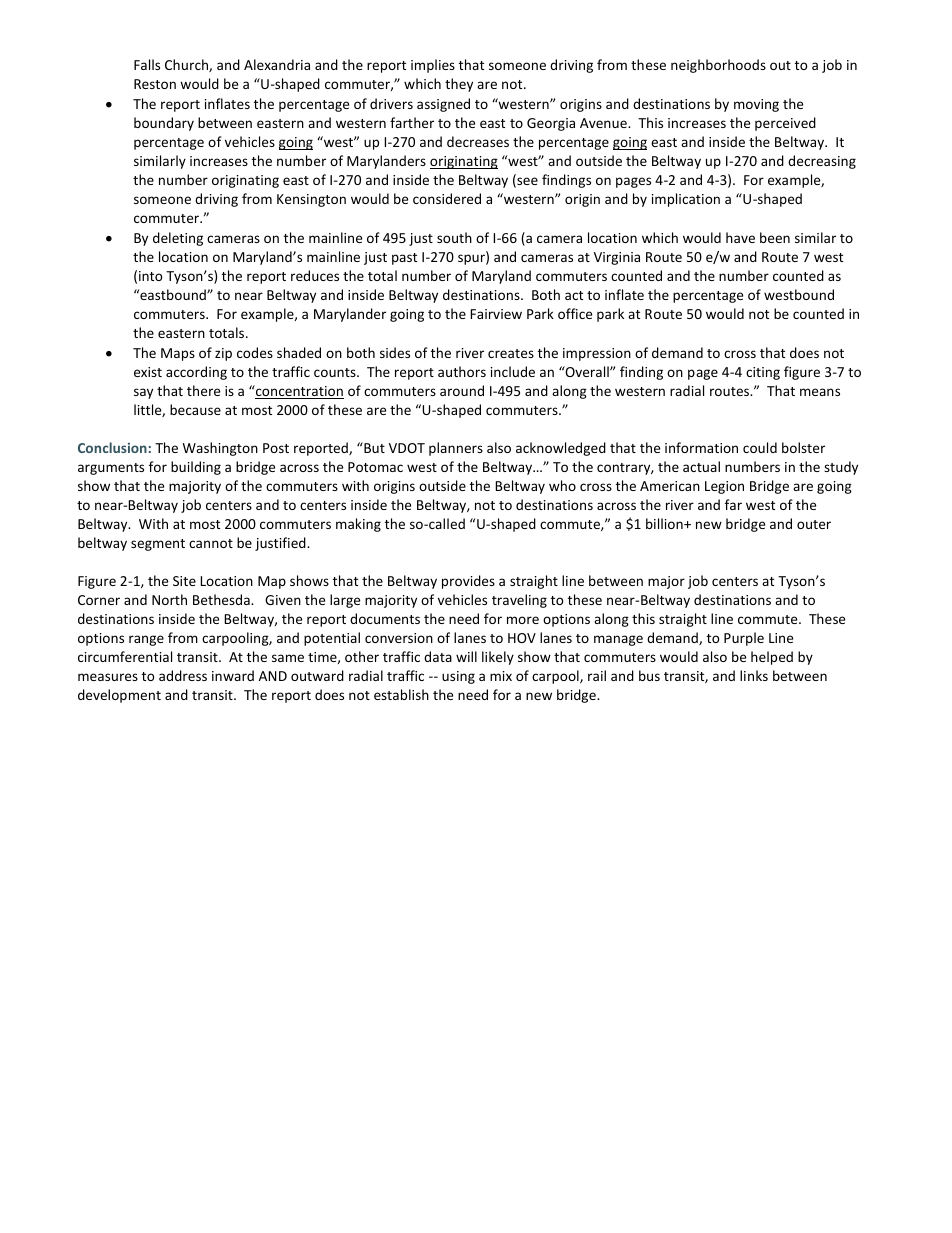 This screenshot has width=952, height=1233. What do you see at coordinates (454, 237) in the screenshot?
I see `south` at bounding box center [454, 237].
